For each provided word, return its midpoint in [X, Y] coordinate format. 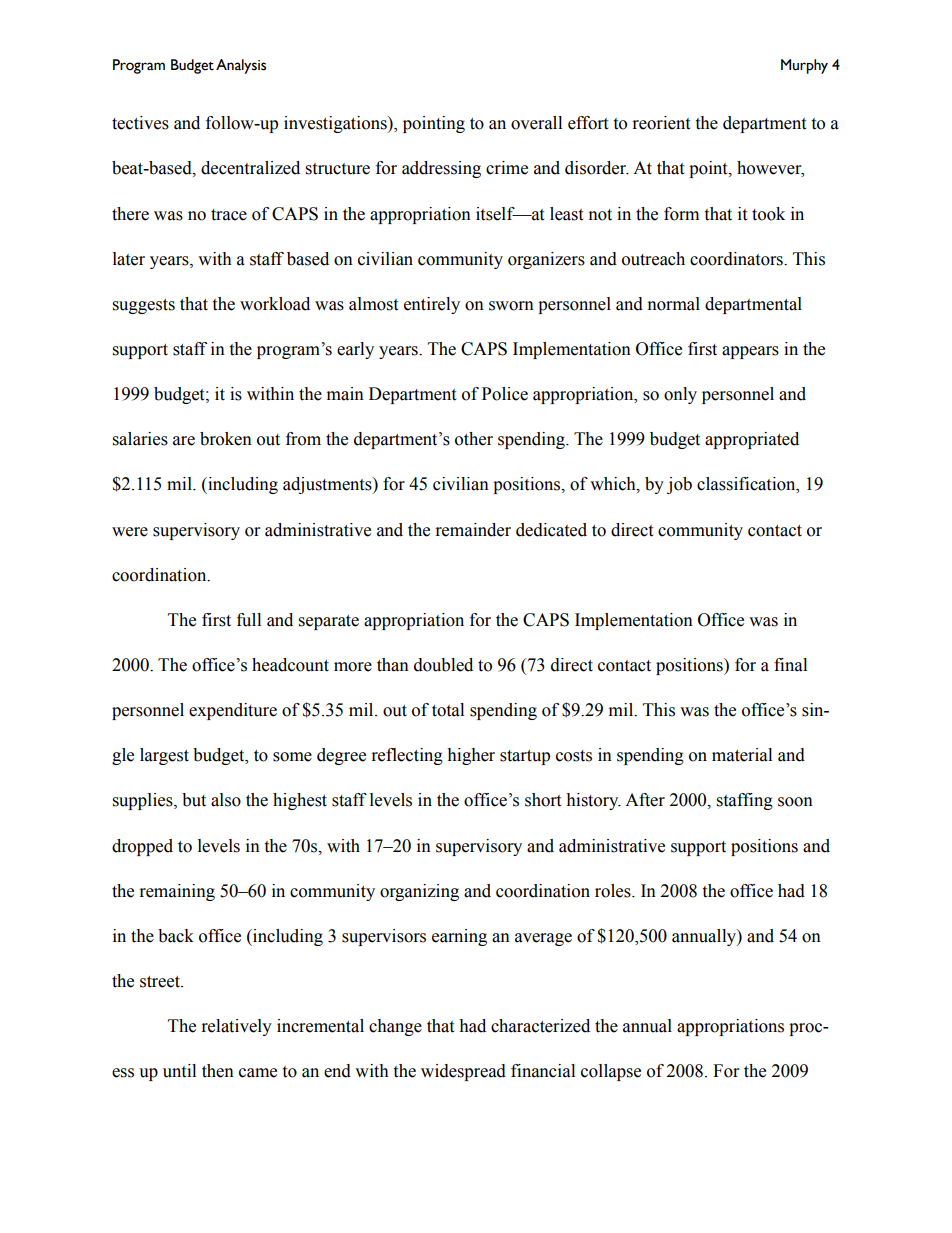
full [249, 620]
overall [536, 123]
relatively [237, 1027]
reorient [661, 123]
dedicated [551, 530]
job [679, 485]
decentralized [250, 168]
